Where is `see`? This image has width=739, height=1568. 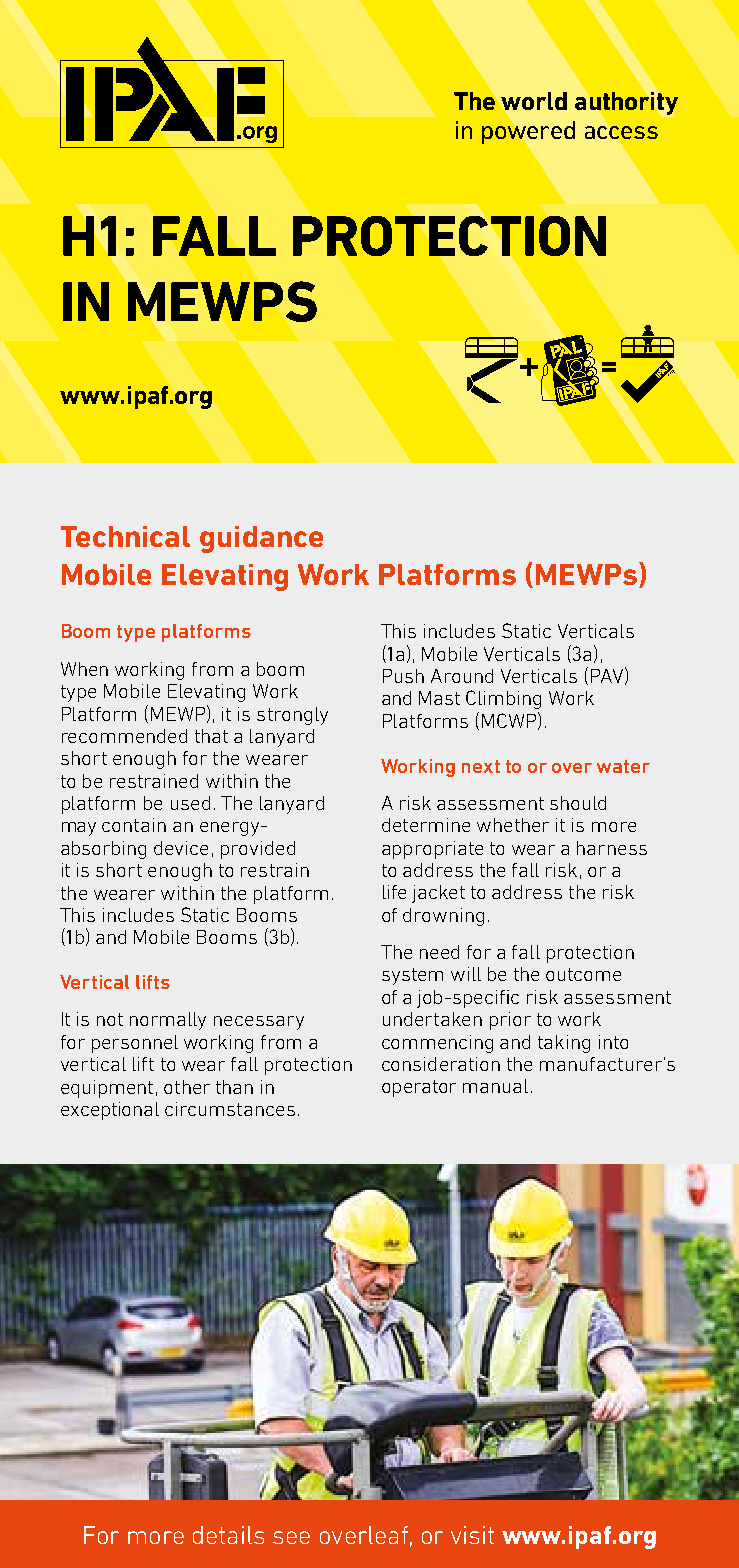
see is located at coordinates (291, 1537).
